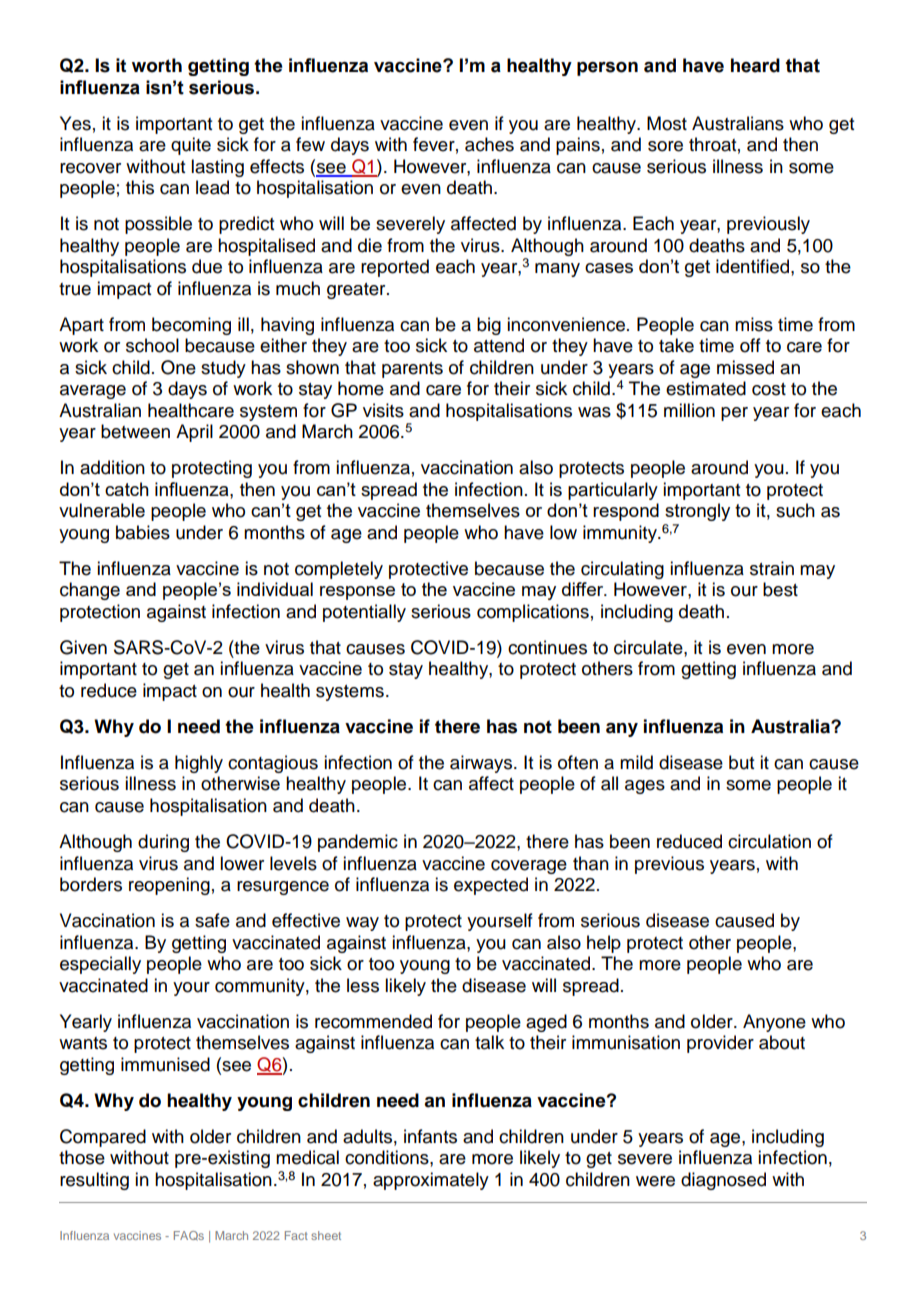  What do you see at coordinates (604, 944) in the screenshot?
I see `help` at bounding box center [604, 944].
